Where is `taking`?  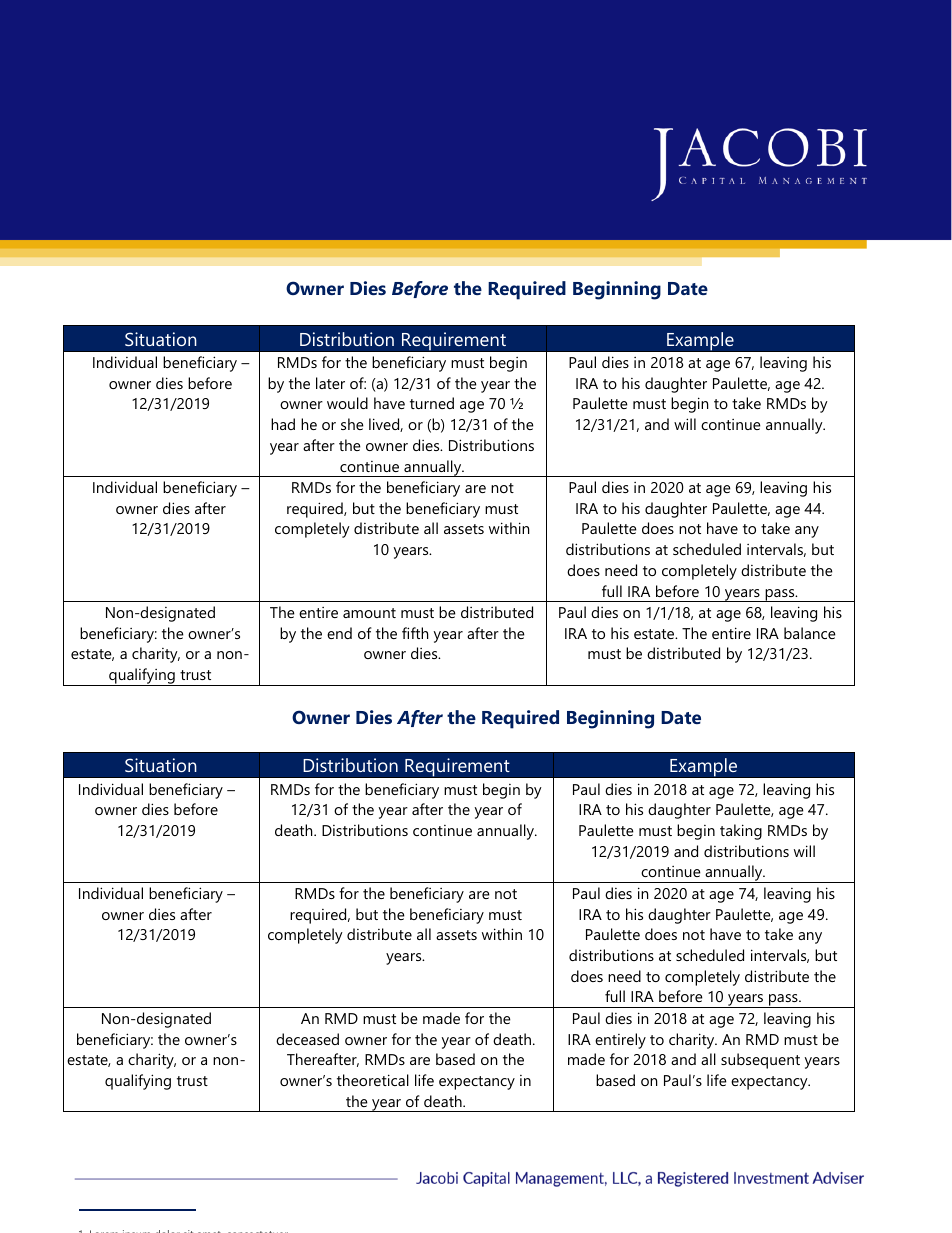
taking is located at coordinates (741, 832).
